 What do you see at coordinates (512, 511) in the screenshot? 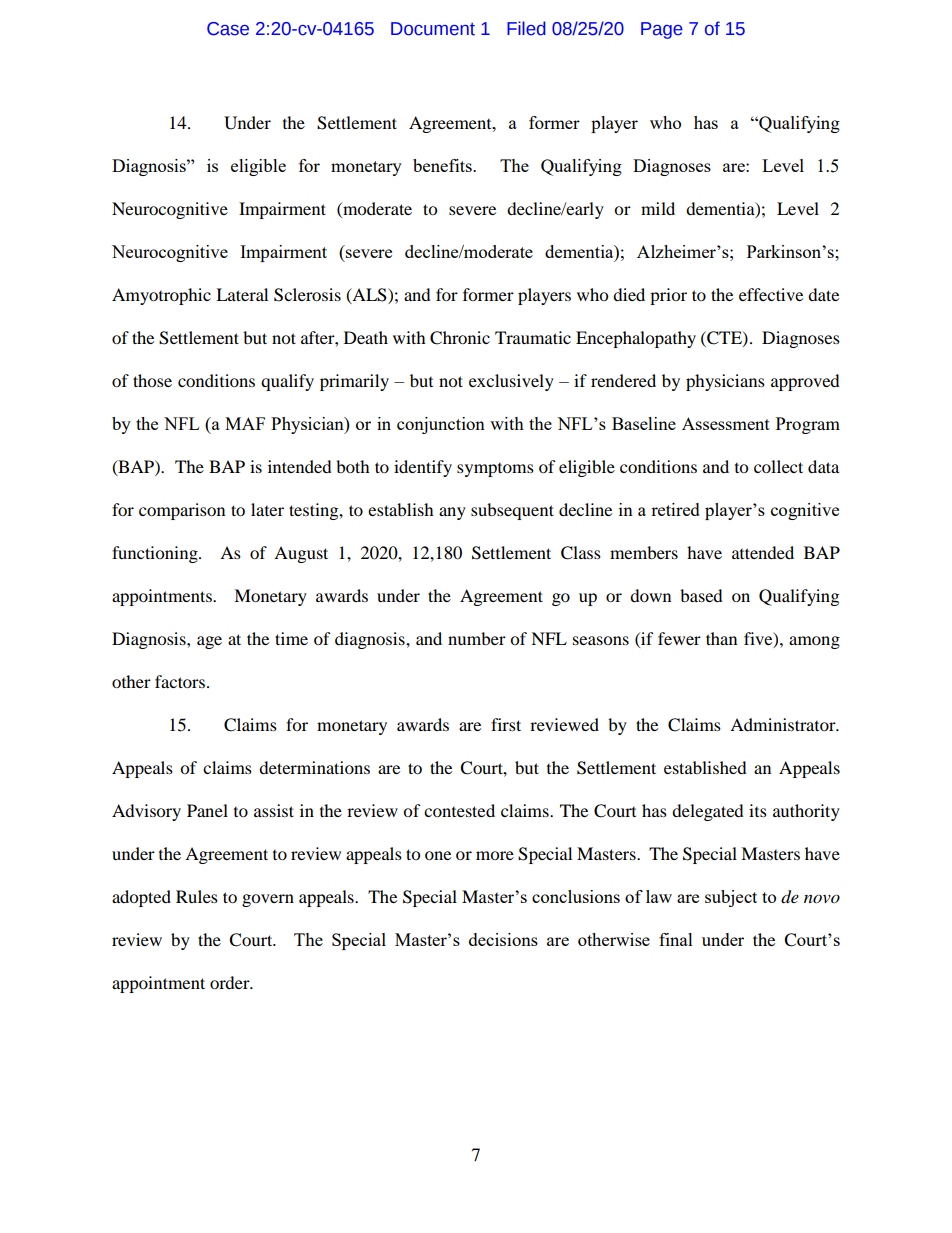
I see `subsequent` at bounding box center [512, 511].
